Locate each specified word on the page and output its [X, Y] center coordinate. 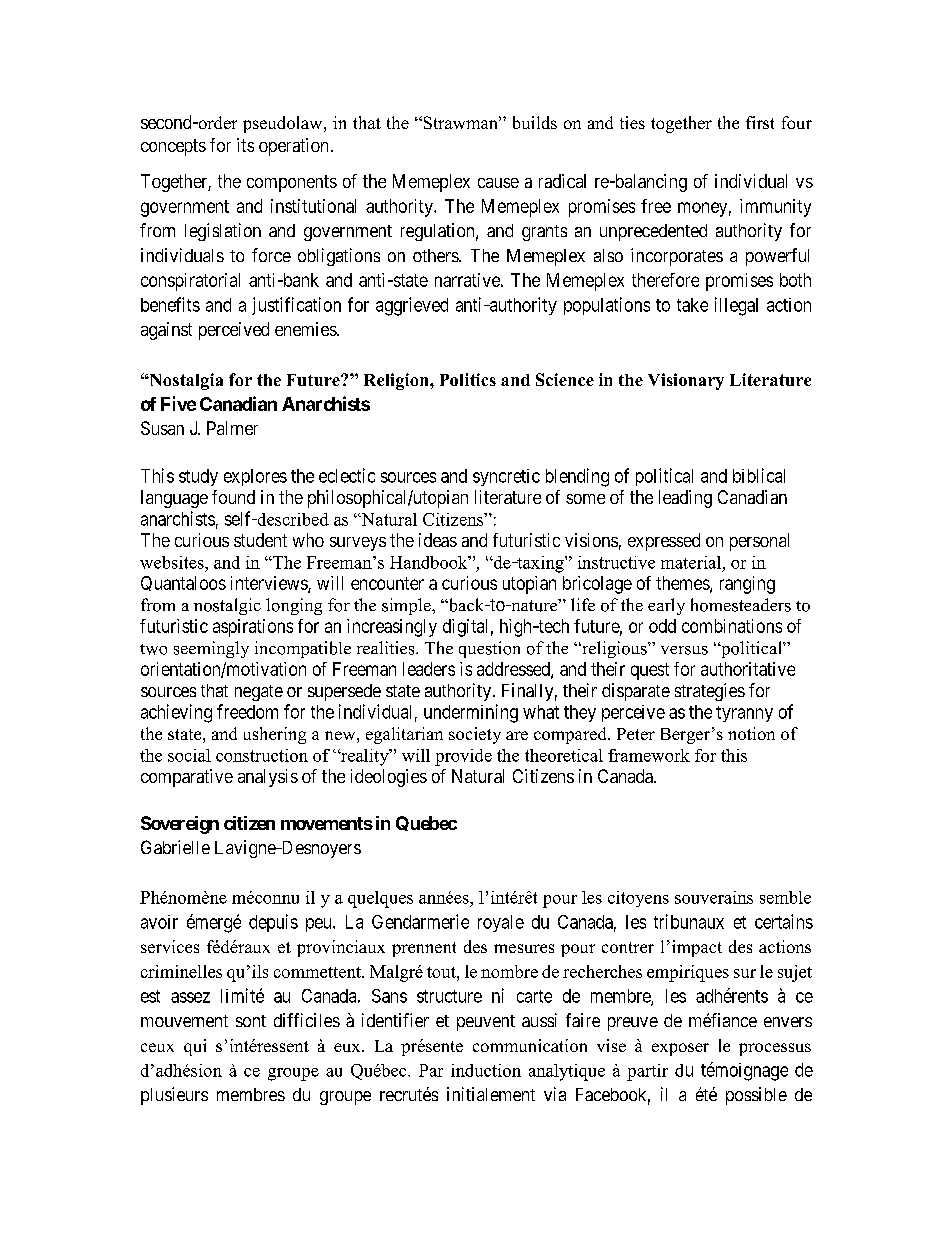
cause [498, 183]
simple [407, 606]
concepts [173, 147]
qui [195, 1047]
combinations [732, 626]
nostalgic [227, 606]
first [760, 122]
